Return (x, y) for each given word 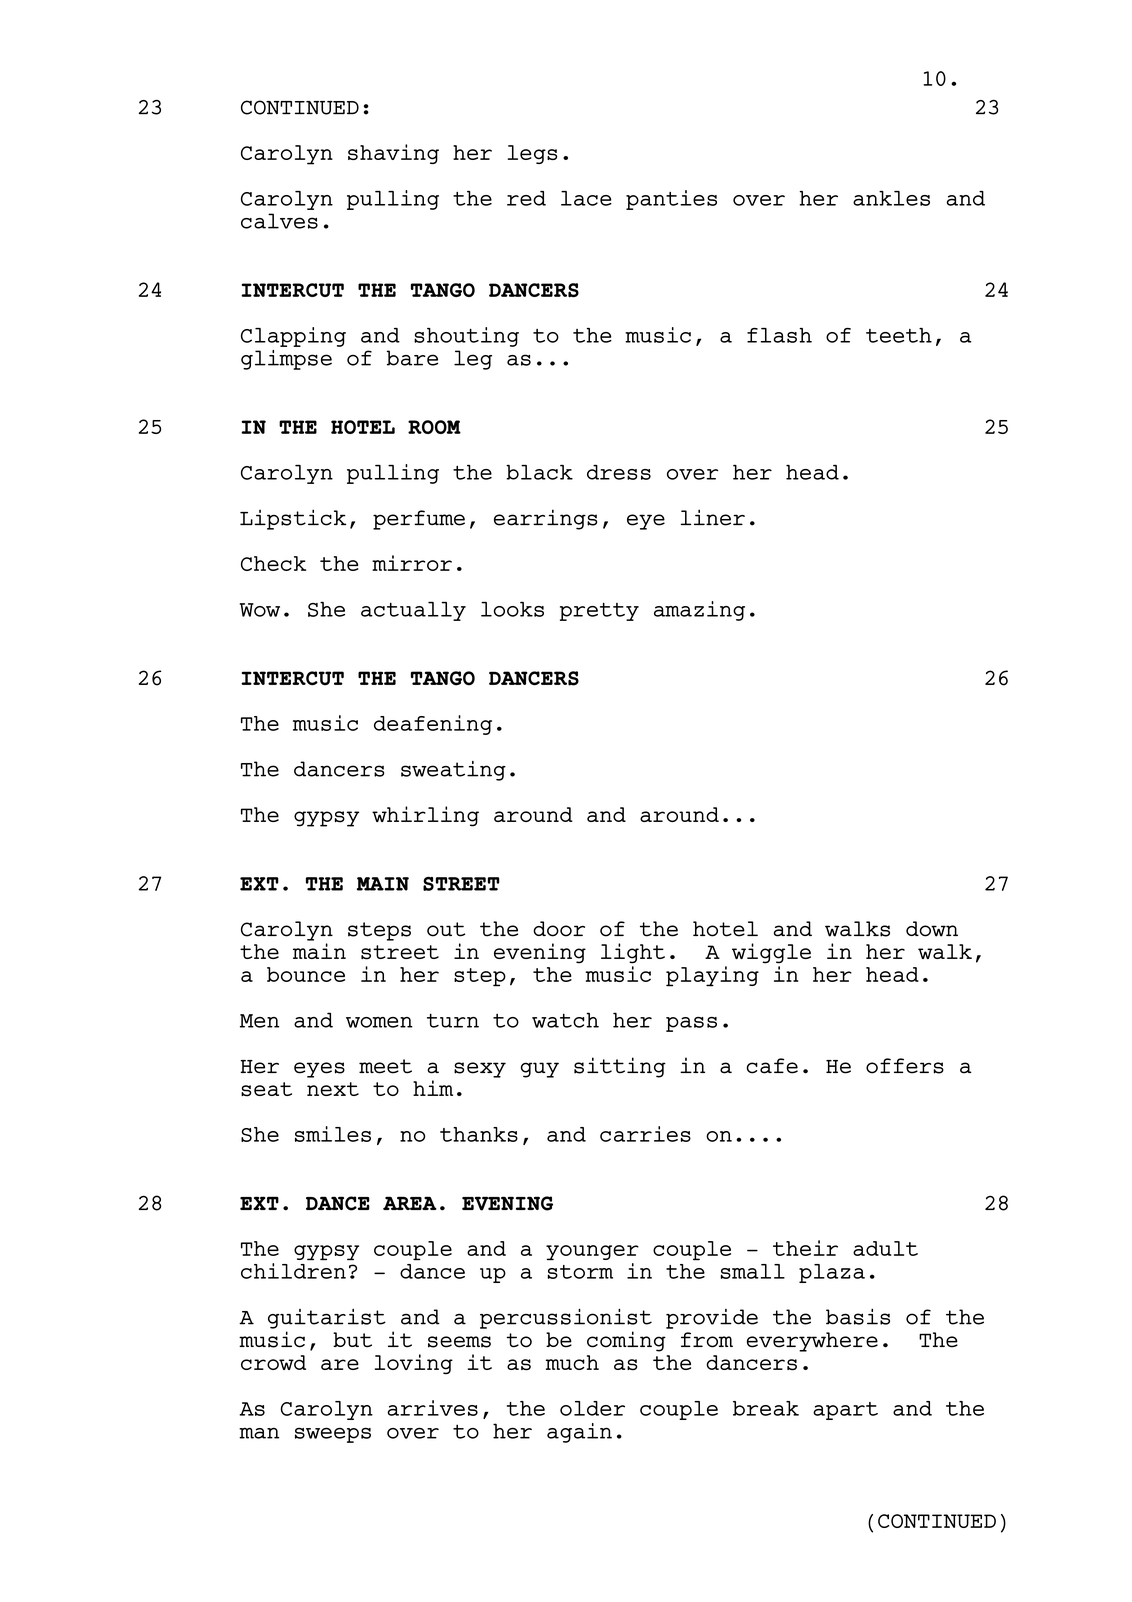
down (932, 929)
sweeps (333, 1435)
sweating (453, 771)
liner (713, 517)
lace (586, 198)
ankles (891, 198)
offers (905, 1066)
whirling (425, 816)
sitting (620, 1067)
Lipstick (293, 519)
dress (619, 472)
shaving (393, 154)
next (333, 1089)
